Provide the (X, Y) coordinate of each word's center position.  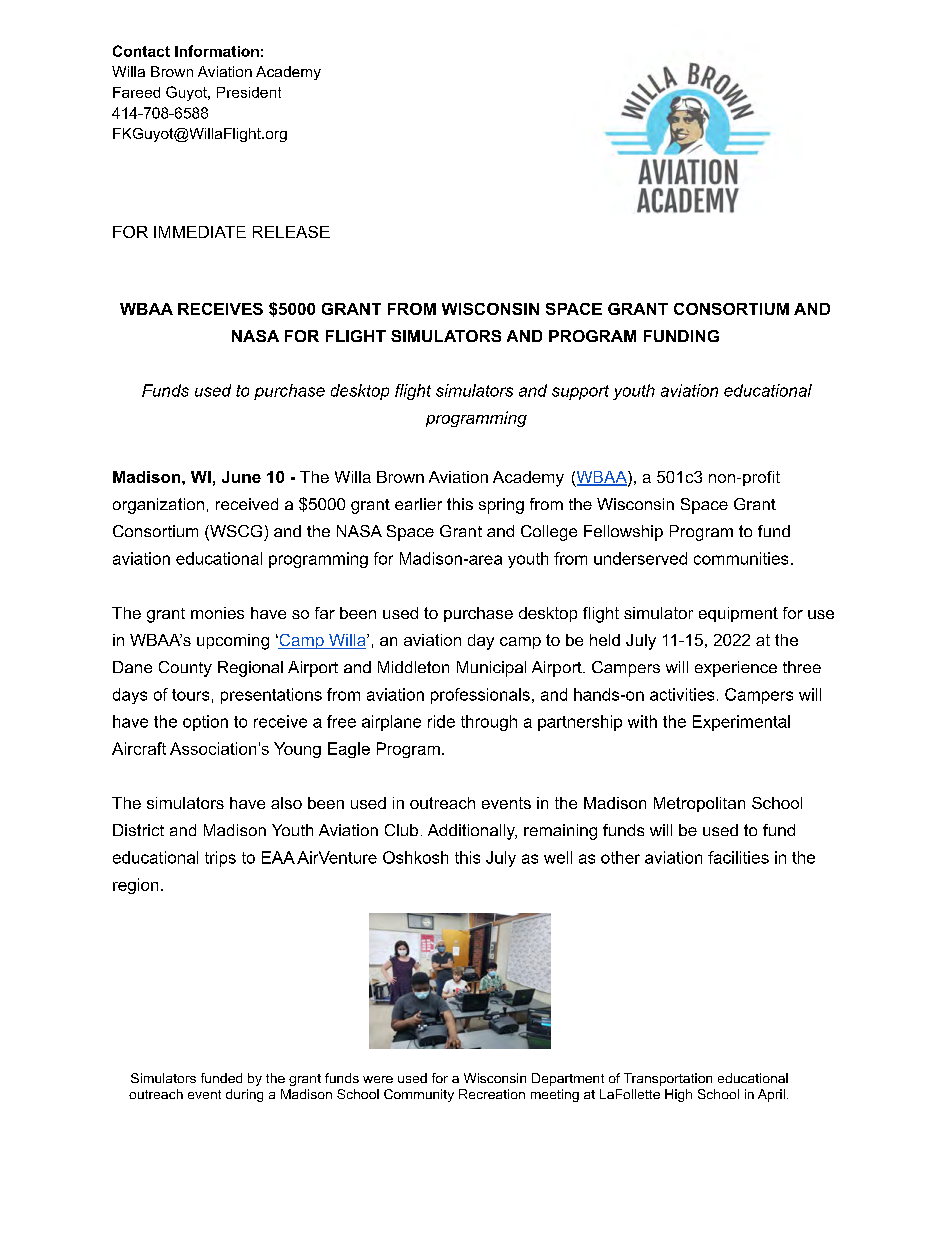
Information (217, 51)
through (489, 723)
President (249, 92)
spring (501, 506)
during (244, 1095)
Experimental (741, 723)
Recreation (492, 1094)
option (205, 723)
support (580, 392)
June (241, 477)
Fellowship (623, 533)
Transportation (668, 1079)
